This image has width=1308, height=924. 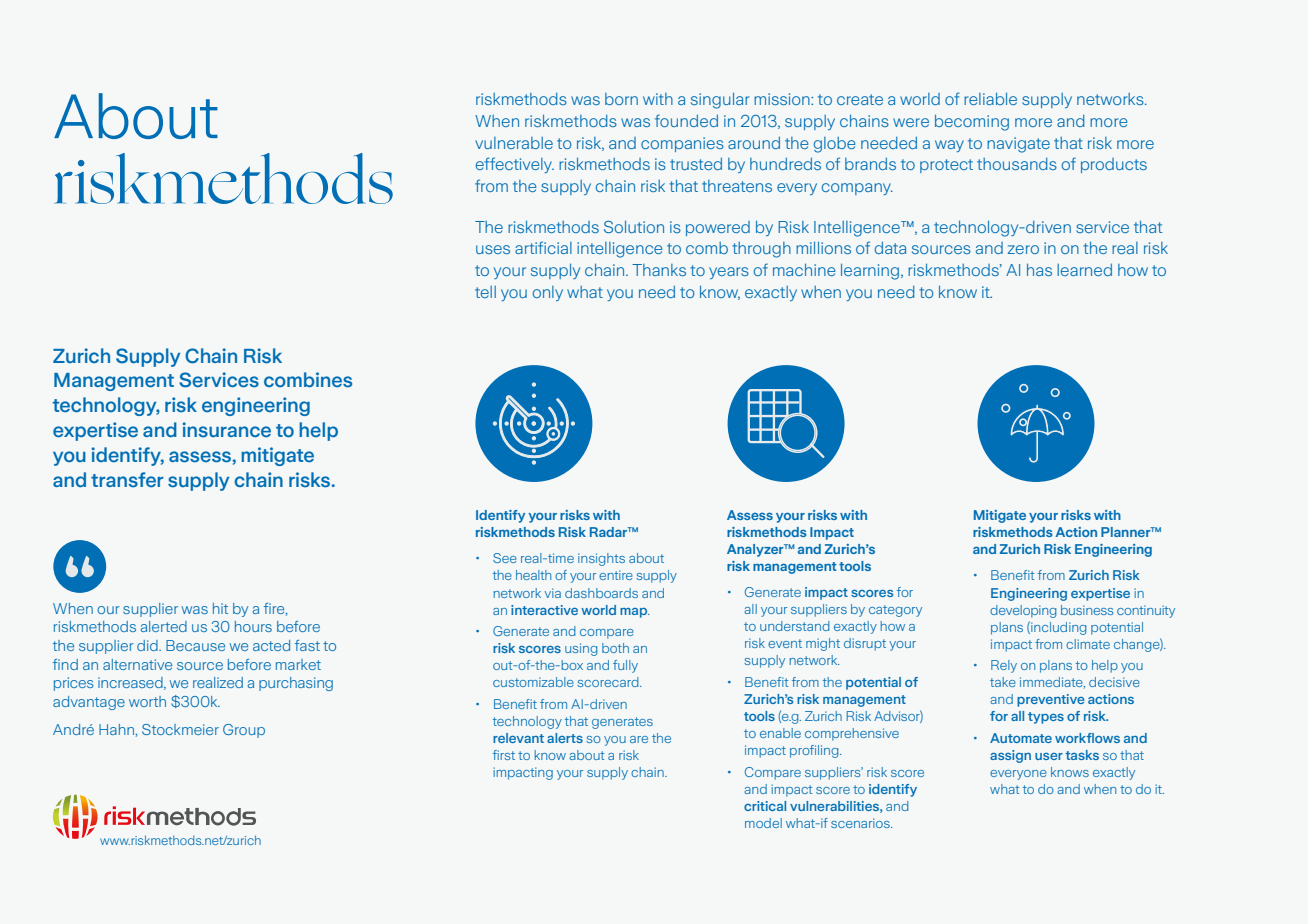 I want to click on critical, so click(x=765, y=806).
